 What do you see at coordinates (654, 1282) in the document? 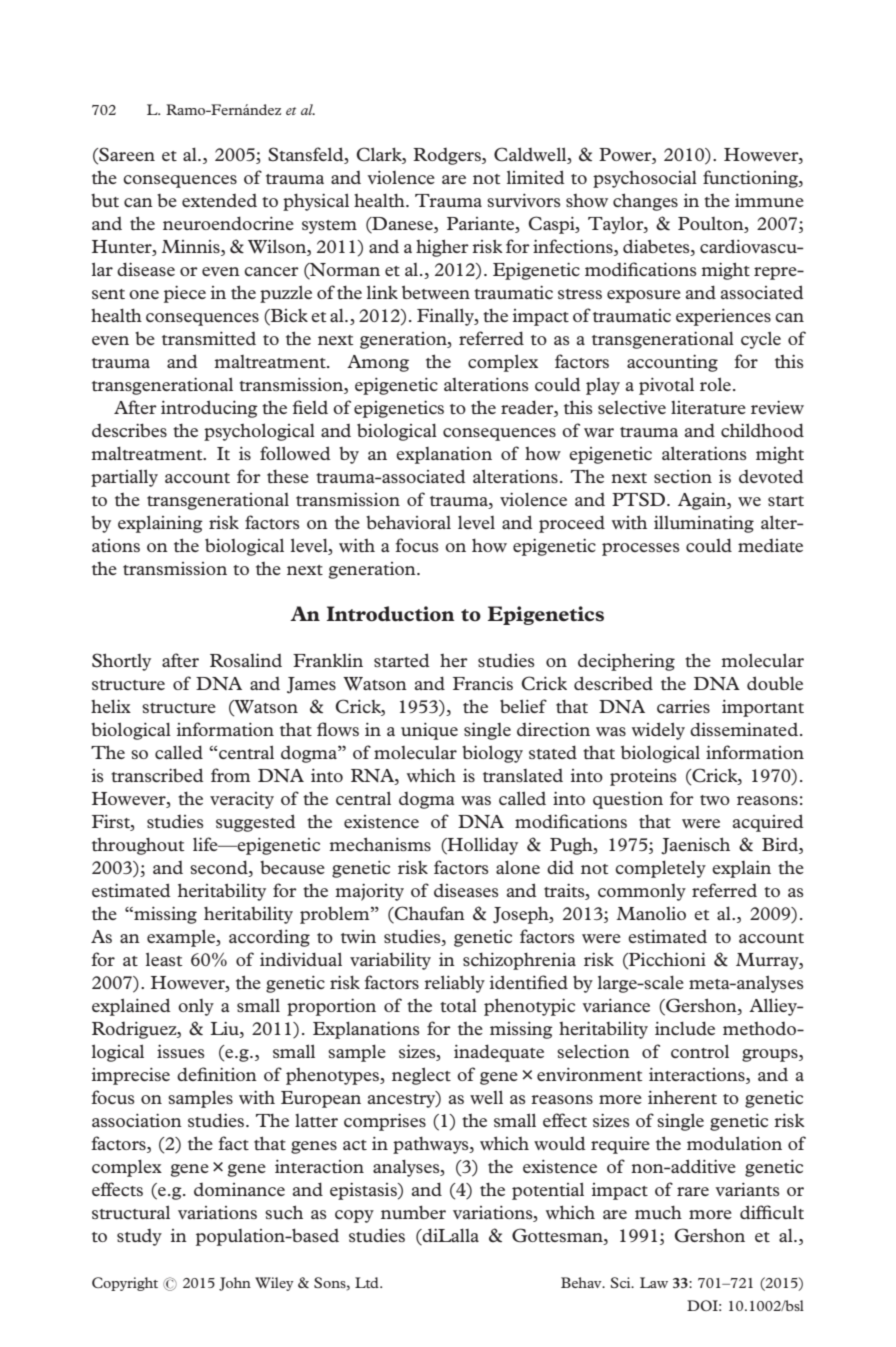
I see `Law` at bounding box center [654, 1282].
